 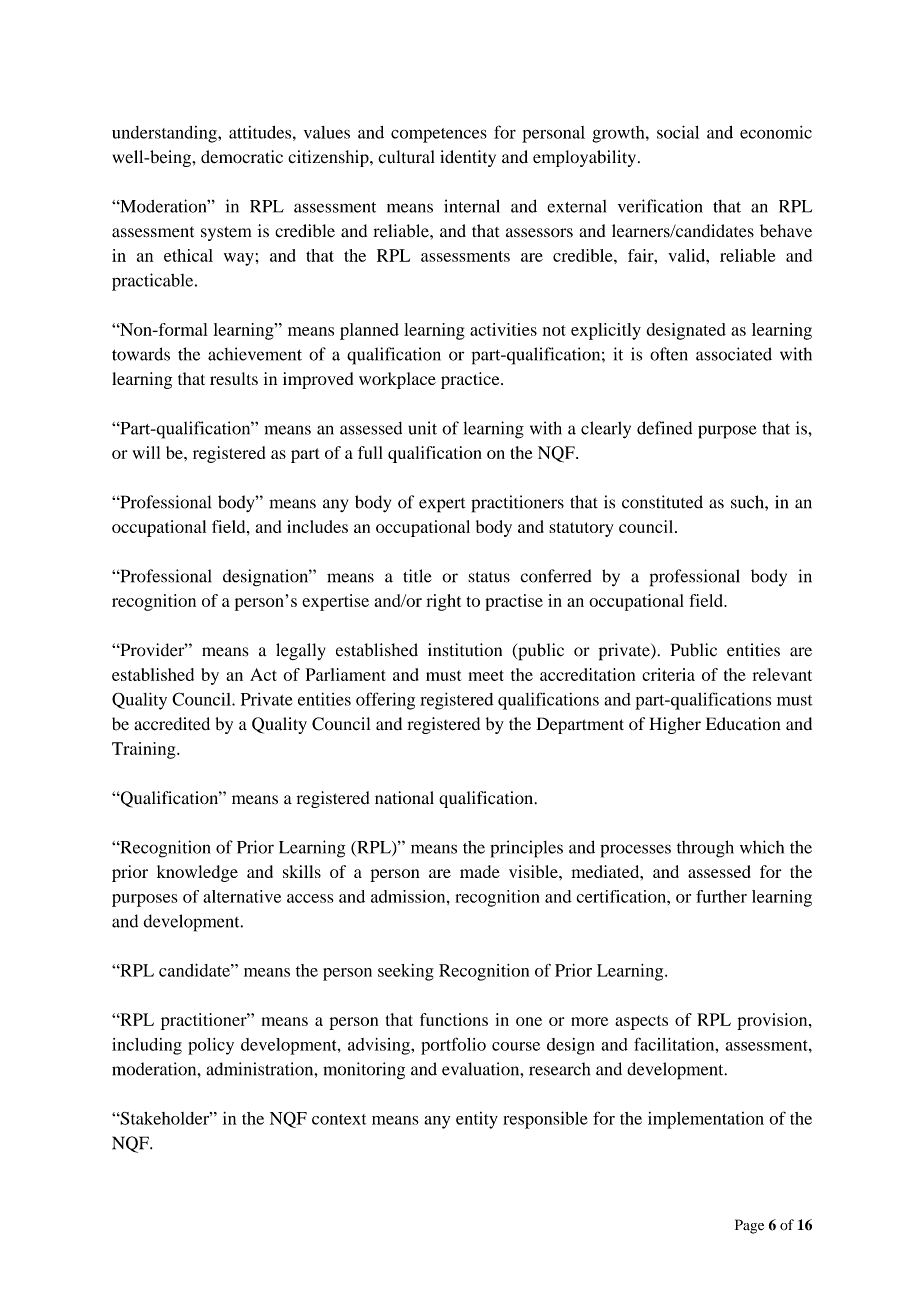 What do you see at coordinates (339, 1119) in the screenshot?
I see `context` at bounding box center [339, 1119].
